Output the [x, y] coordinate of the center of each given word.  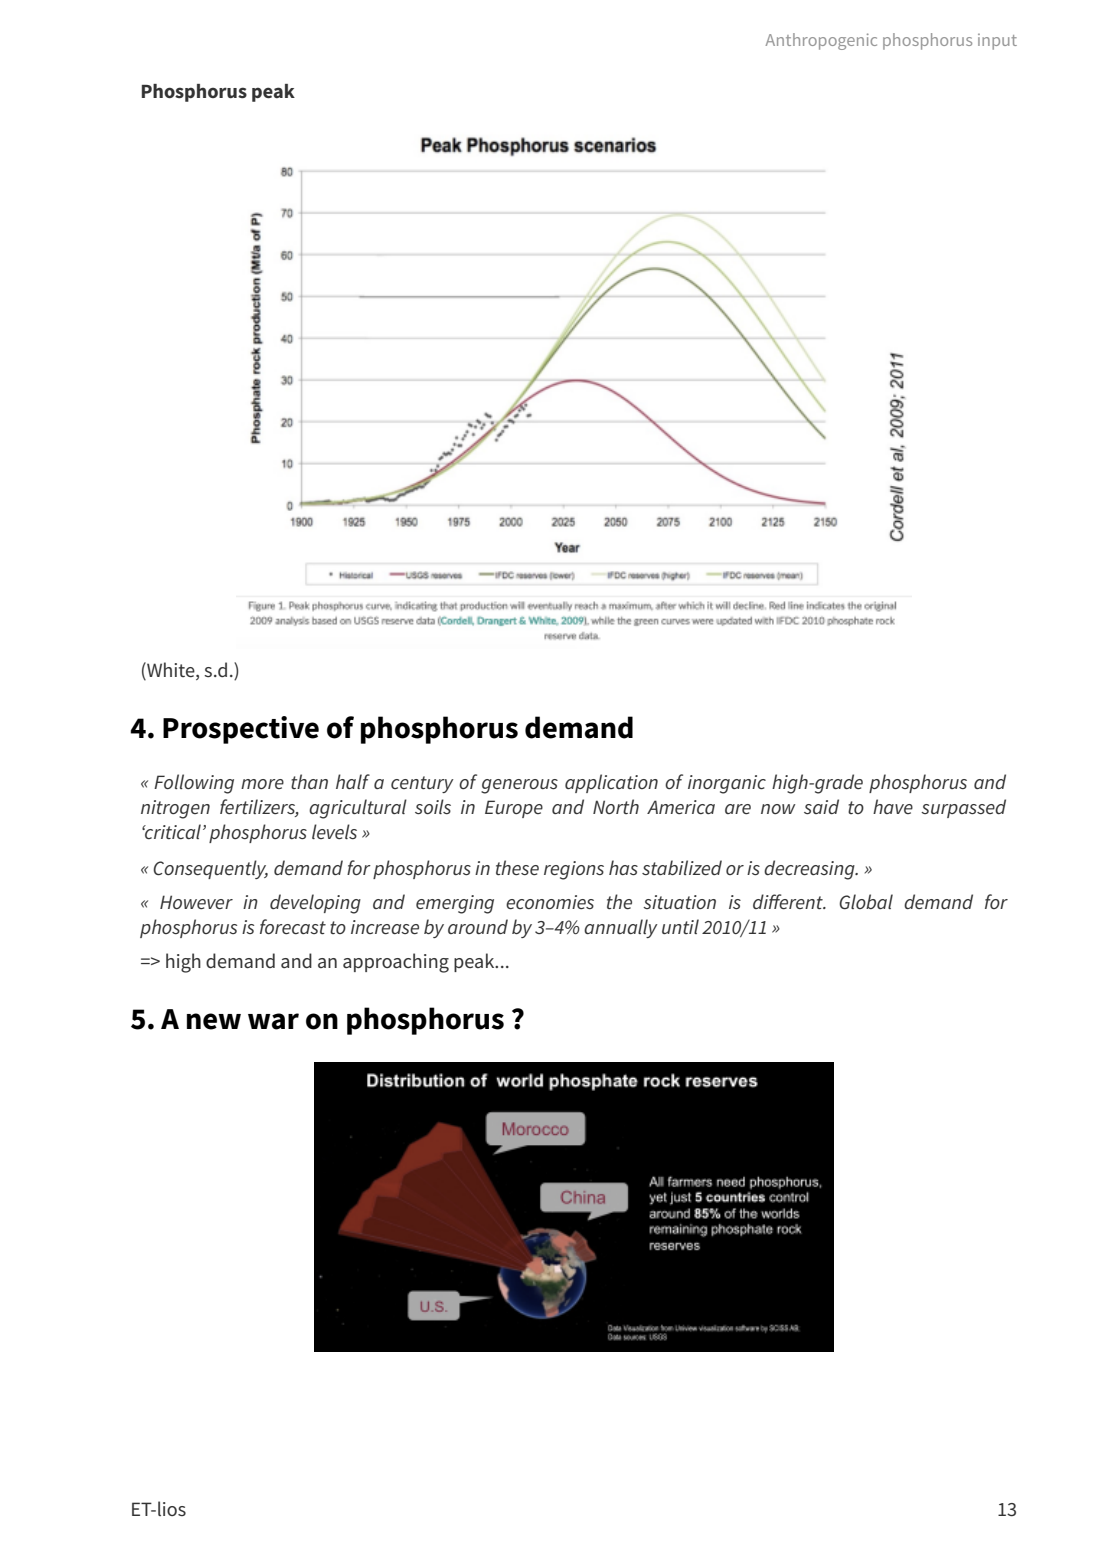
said [821, 806]
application [611, 783]
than [309, 781]
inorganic [727, 784]
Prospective [241, 730]
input [997, 42]
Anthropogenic [821, 41]
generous [519, 786]
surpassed [963, 808]
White [171, 671]
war [273, 1021]
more [262, 784]
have [893, 806]
